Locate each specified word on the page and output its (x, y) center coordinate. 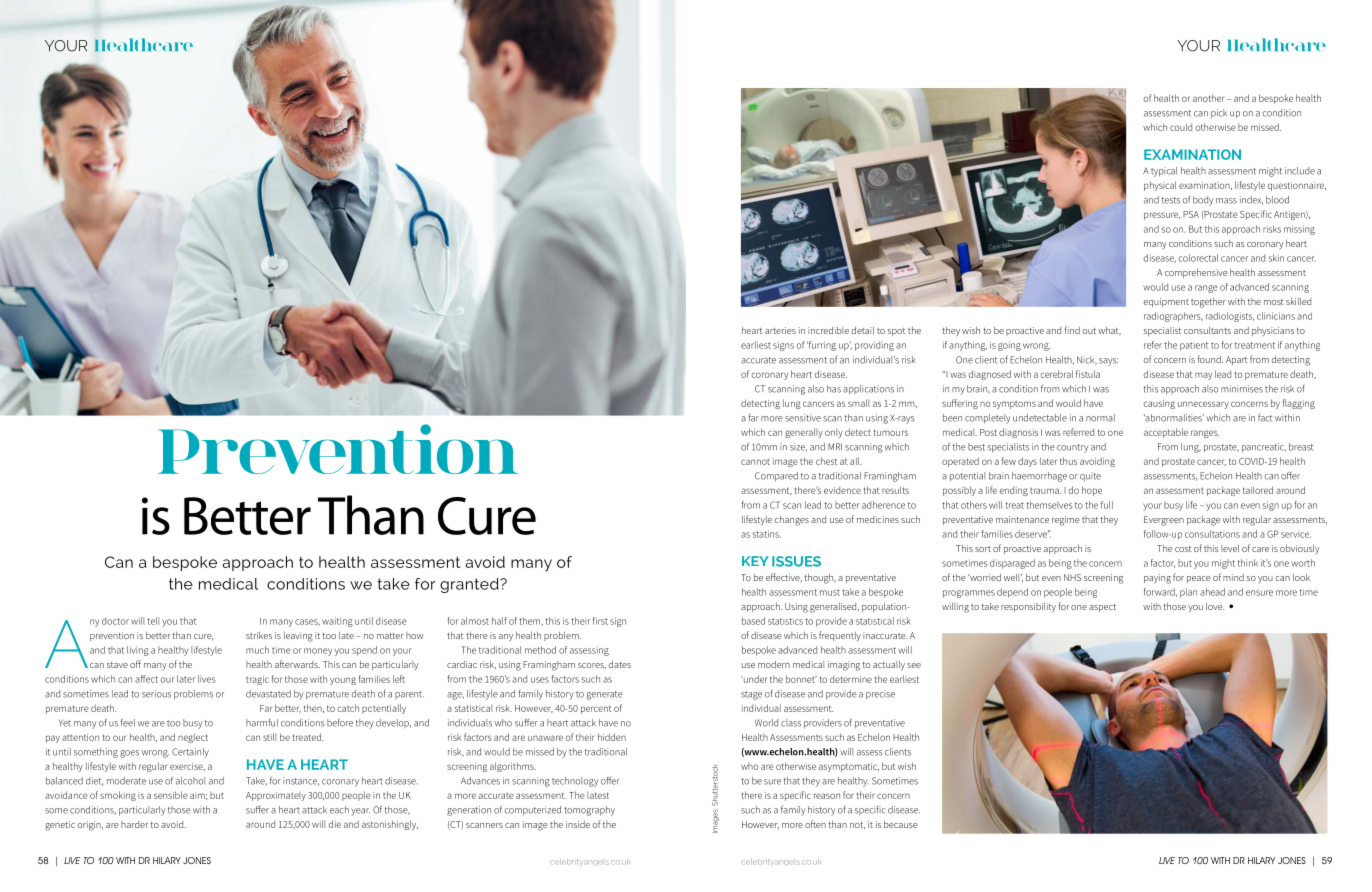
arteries (780, 330)
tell (154, 621)
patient (1194, 346)
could (1181, 127)
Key (755, 561)
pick (1219, 114)
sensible (171, 795)
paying (1157, 579)
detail (863, 330)
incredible (828, 330)
